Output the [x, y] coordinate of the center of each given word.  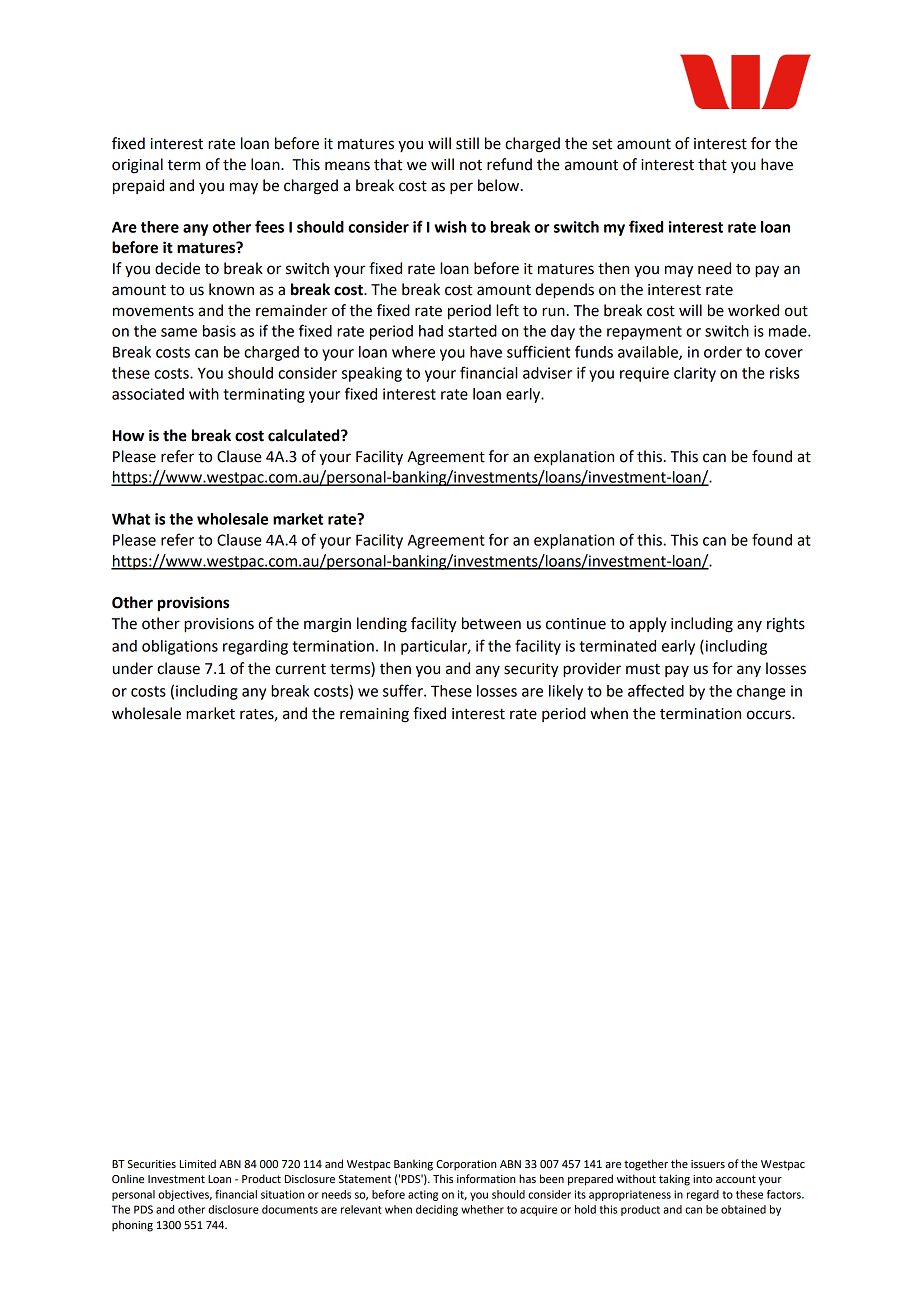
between [491, 623]
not [471, 165]
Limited [198, 1163]
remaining [374, 715]
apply [648, 624]
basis [219, 331]
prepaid [138, 187]
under [133, 668]
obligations [180, 647]
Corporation [466, 1165]
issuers [708, 1164]
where [413, 352]
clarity [695, 374]
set [602, 144]
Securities [152, 1164]
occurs [770, 715]
